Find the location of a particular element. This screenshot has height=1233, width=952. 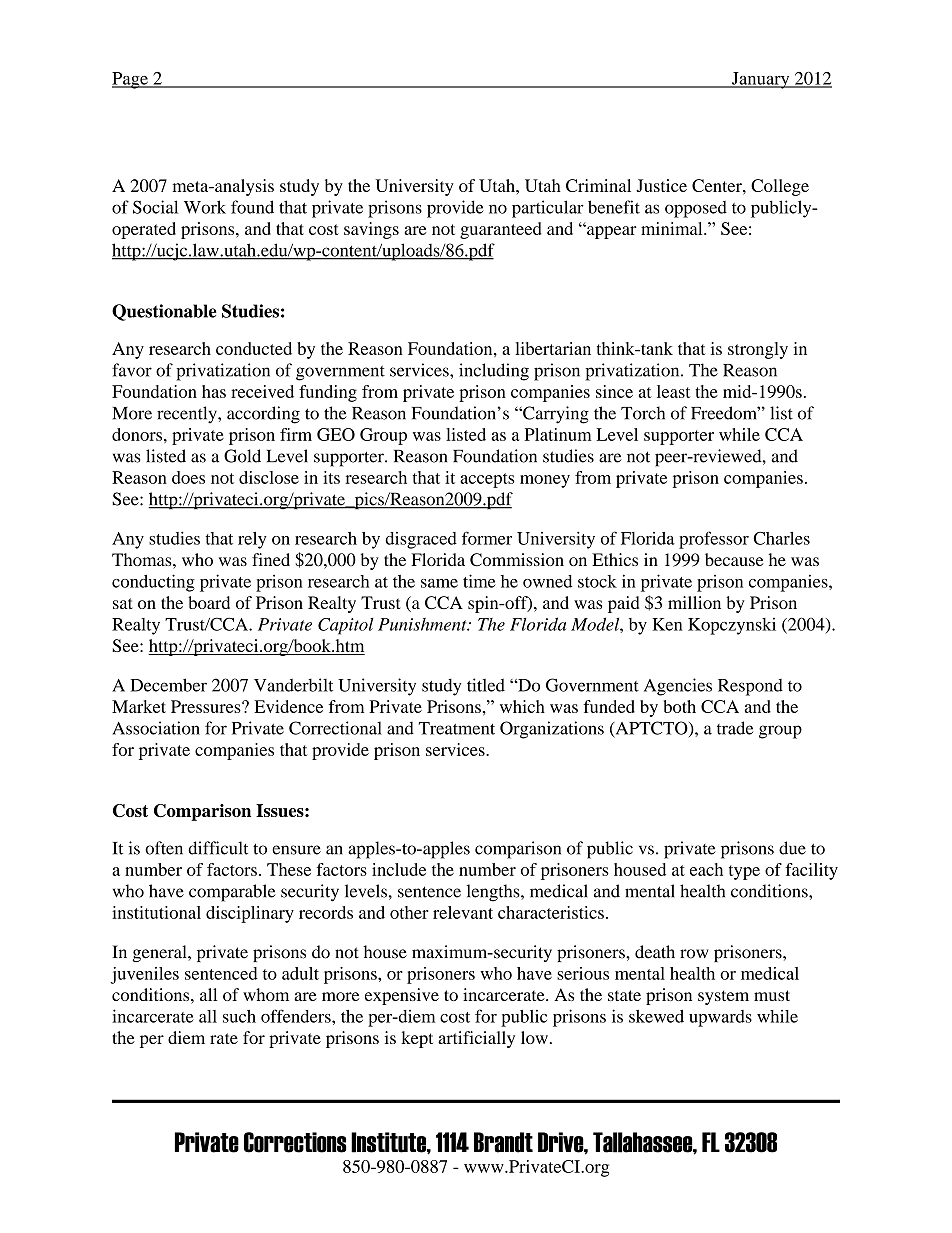

board is located at coordinates (209, 602).
